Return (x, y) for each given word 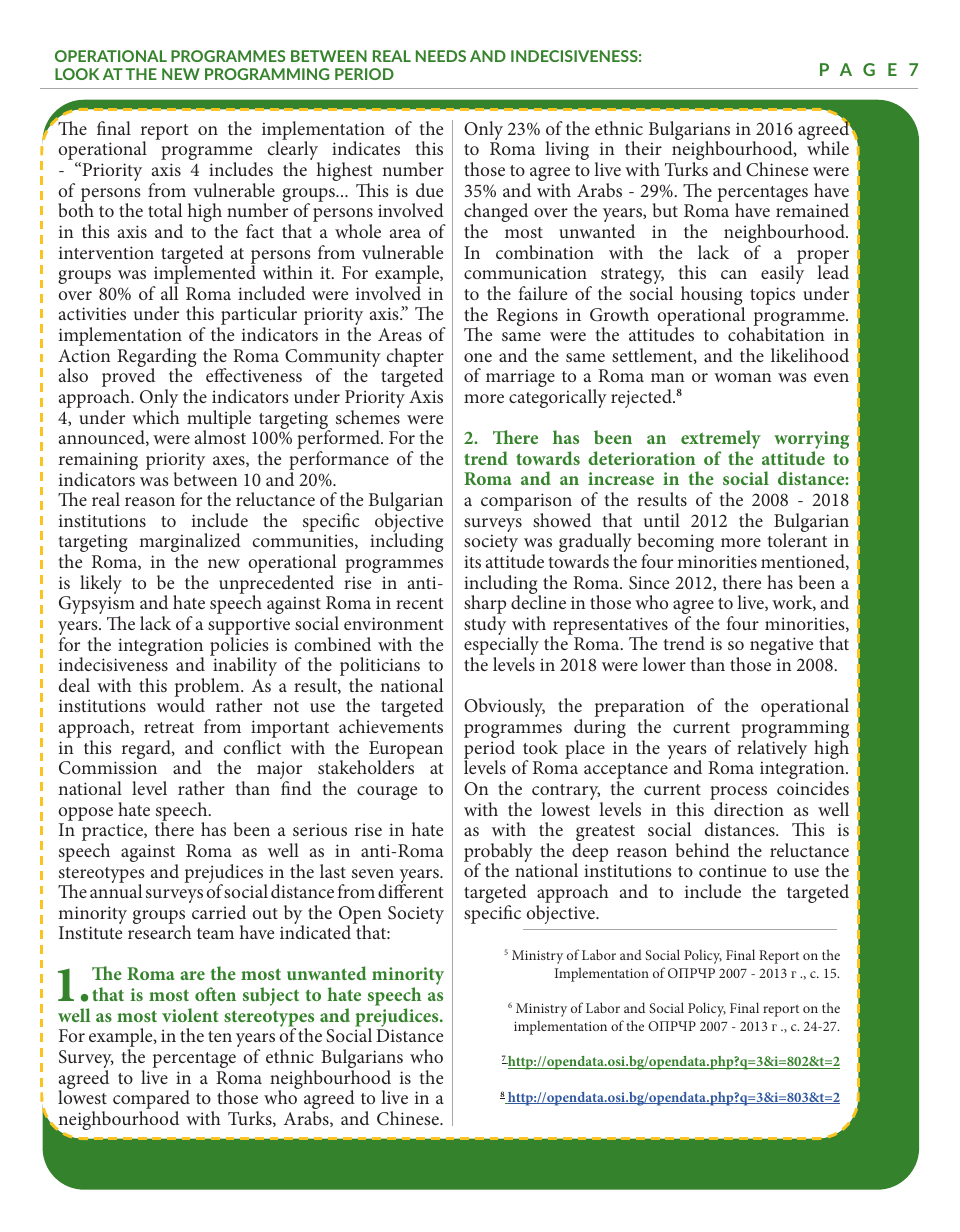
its (472, 561)
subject (271, 996)
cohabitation (776, 333)
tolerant (797, 539)
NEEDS (441, 56)
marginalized (190, 544)
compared (151, 1101)
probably (498, 854)
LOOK (77, 74)
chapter (415, 358)
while (828, 148)
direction (749, 809)
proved (128, 379)
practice (113, 833)
